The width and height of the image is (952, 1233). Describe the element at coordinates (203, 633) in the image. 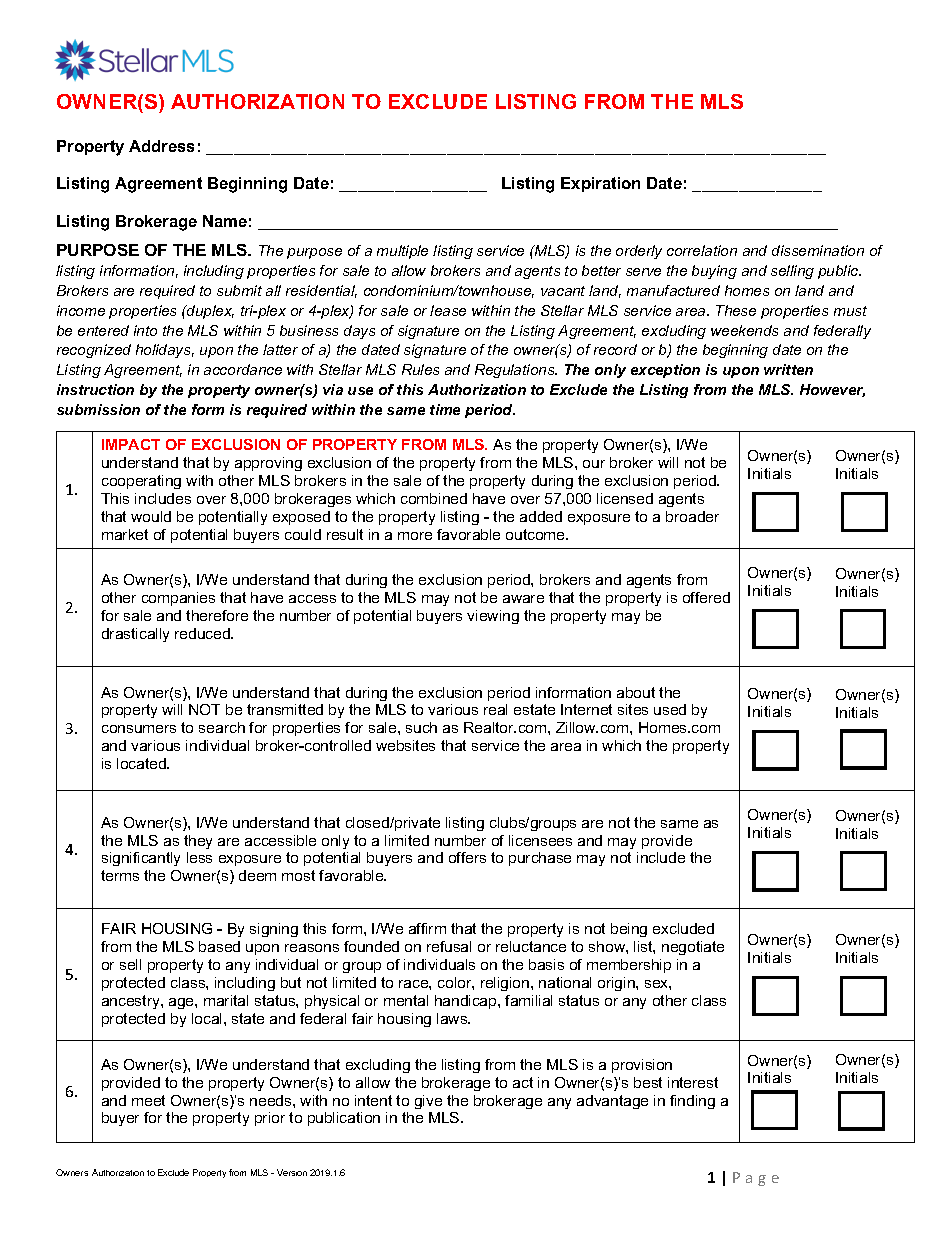

I see `reduced` at that location.
